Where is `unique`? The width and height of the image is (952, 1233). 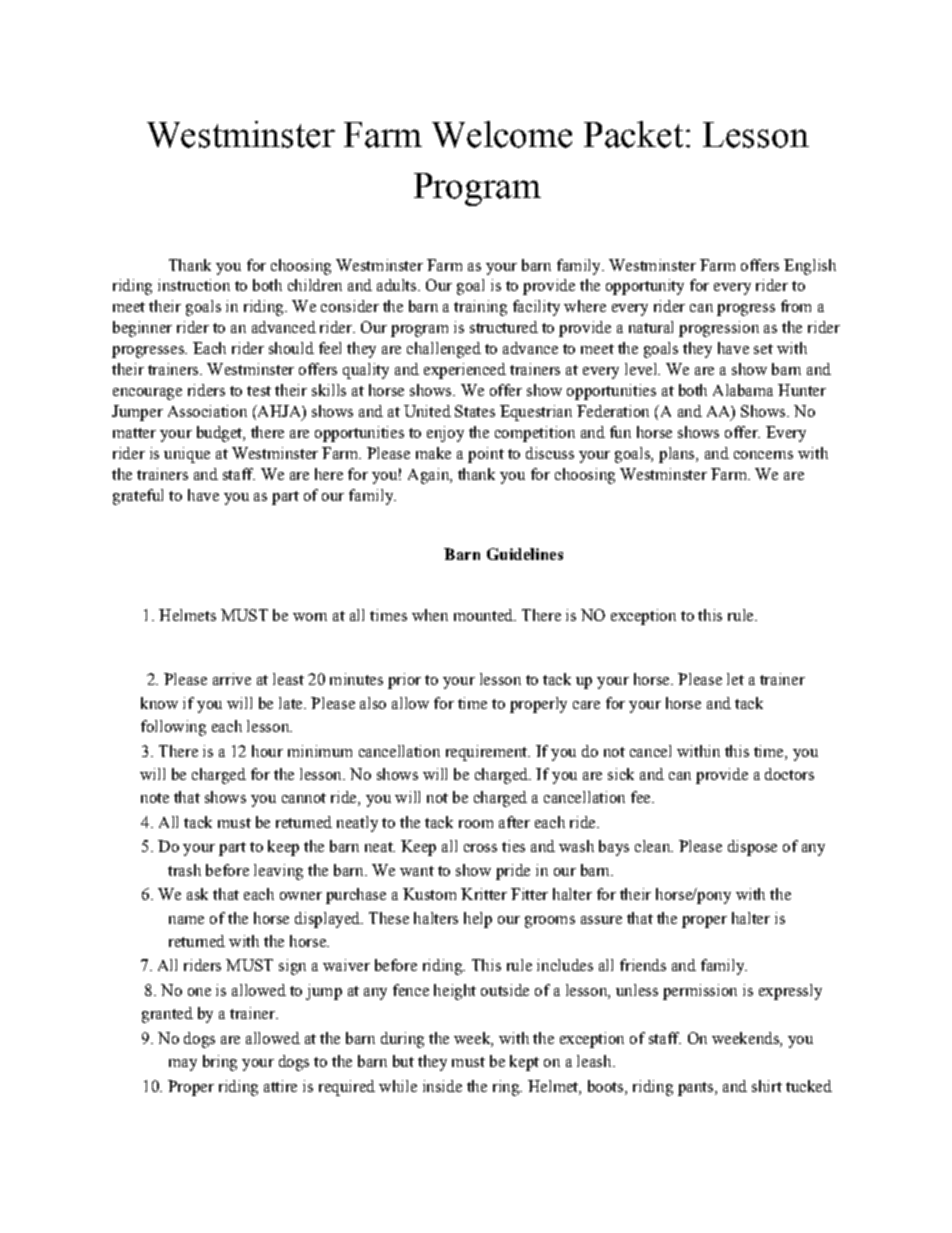
unique is located at coordinates (187, 455).
